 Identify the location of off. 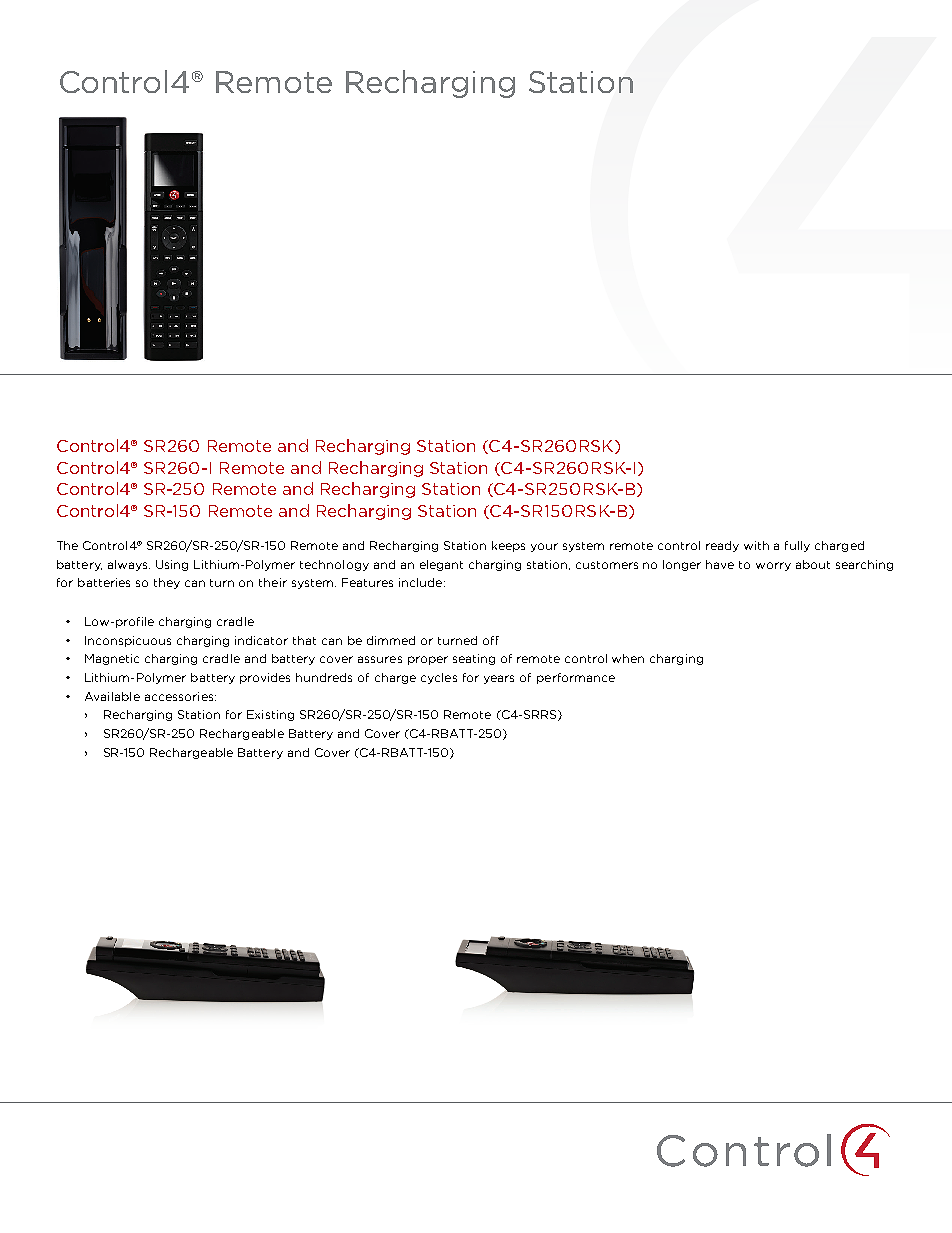
(491, 640).
